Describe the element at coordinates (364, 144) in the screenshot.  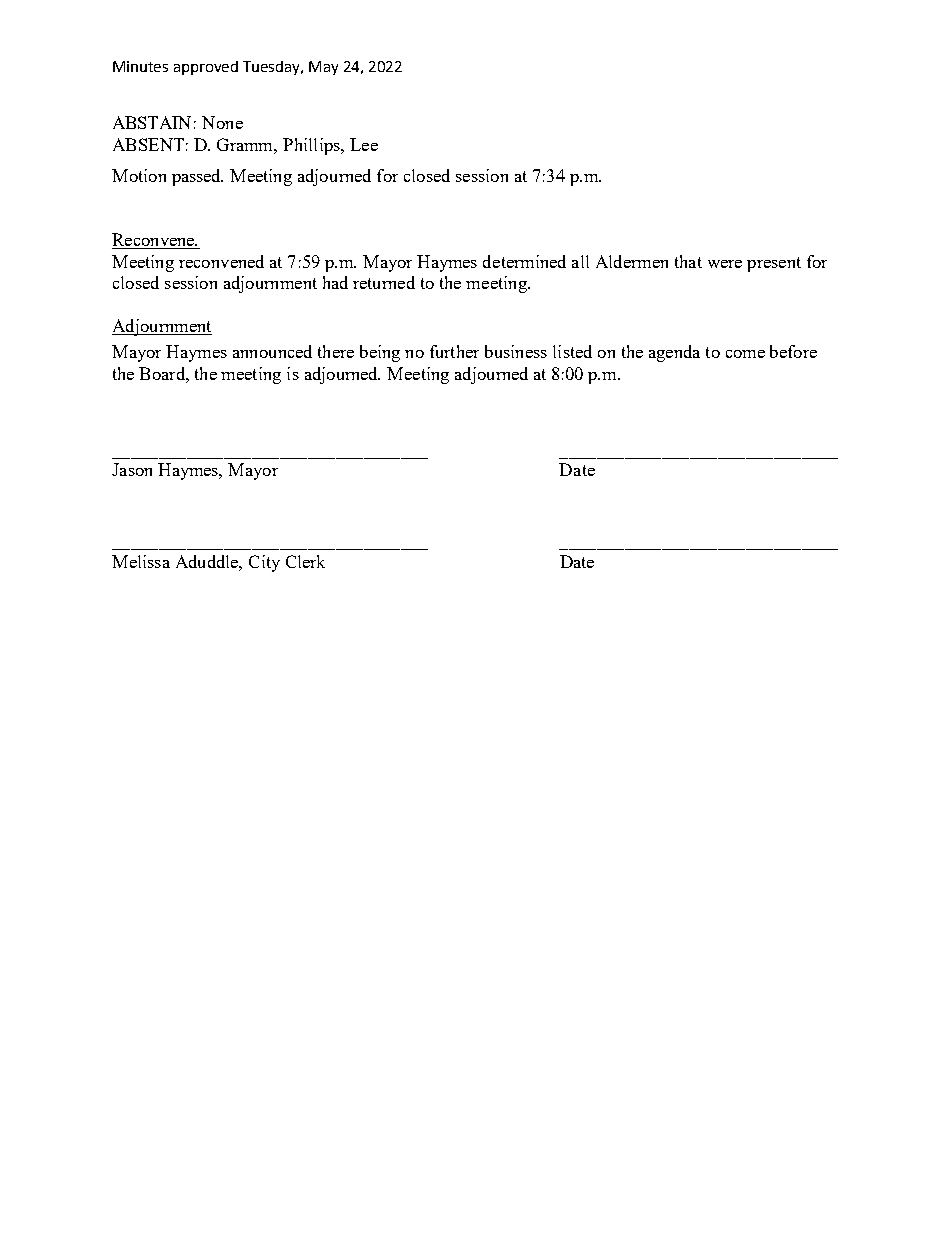
I see `Lee` at that location.
